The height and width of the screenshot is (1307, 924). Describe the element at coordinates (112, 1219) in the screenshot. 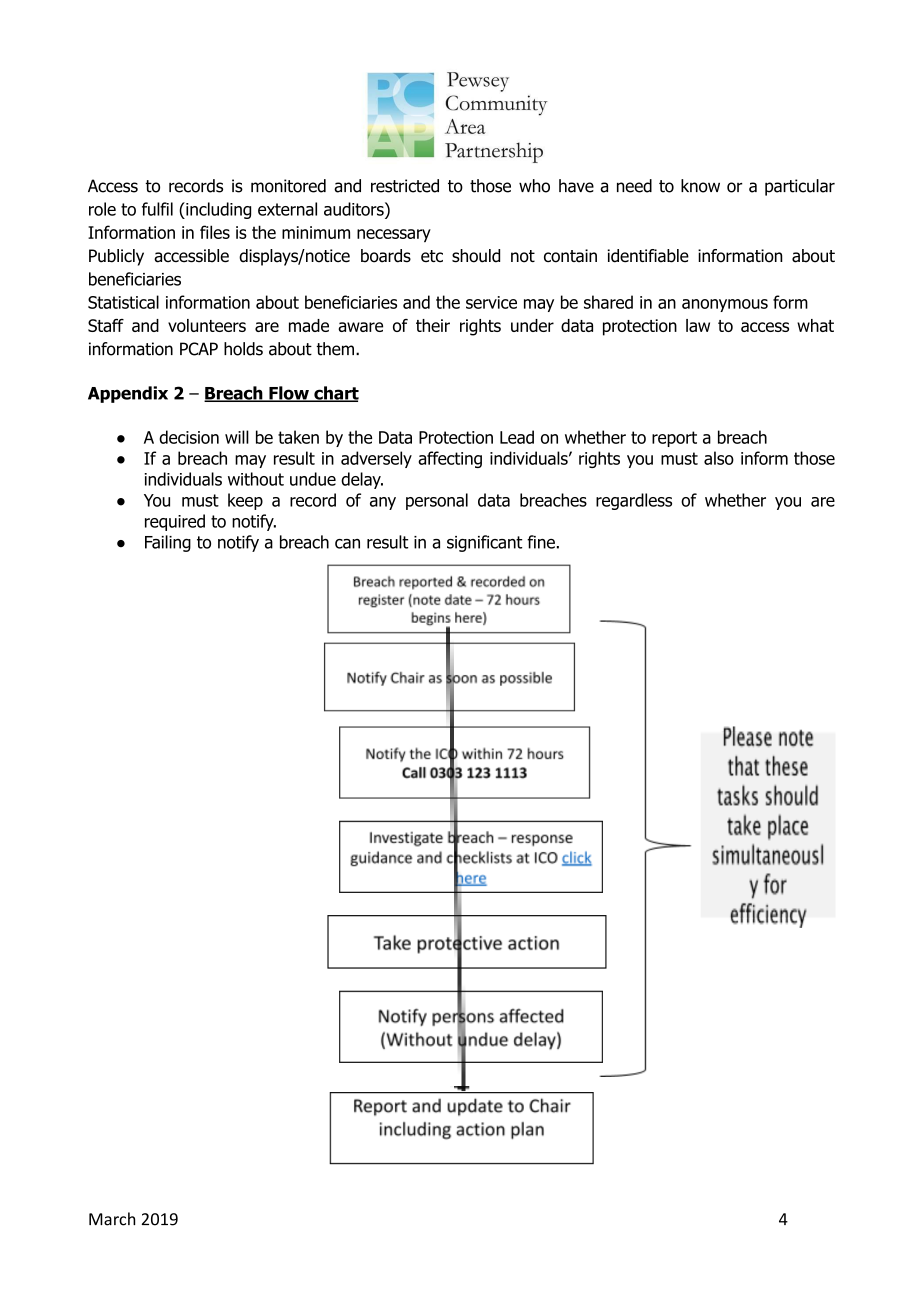

I see `March` at that location.
